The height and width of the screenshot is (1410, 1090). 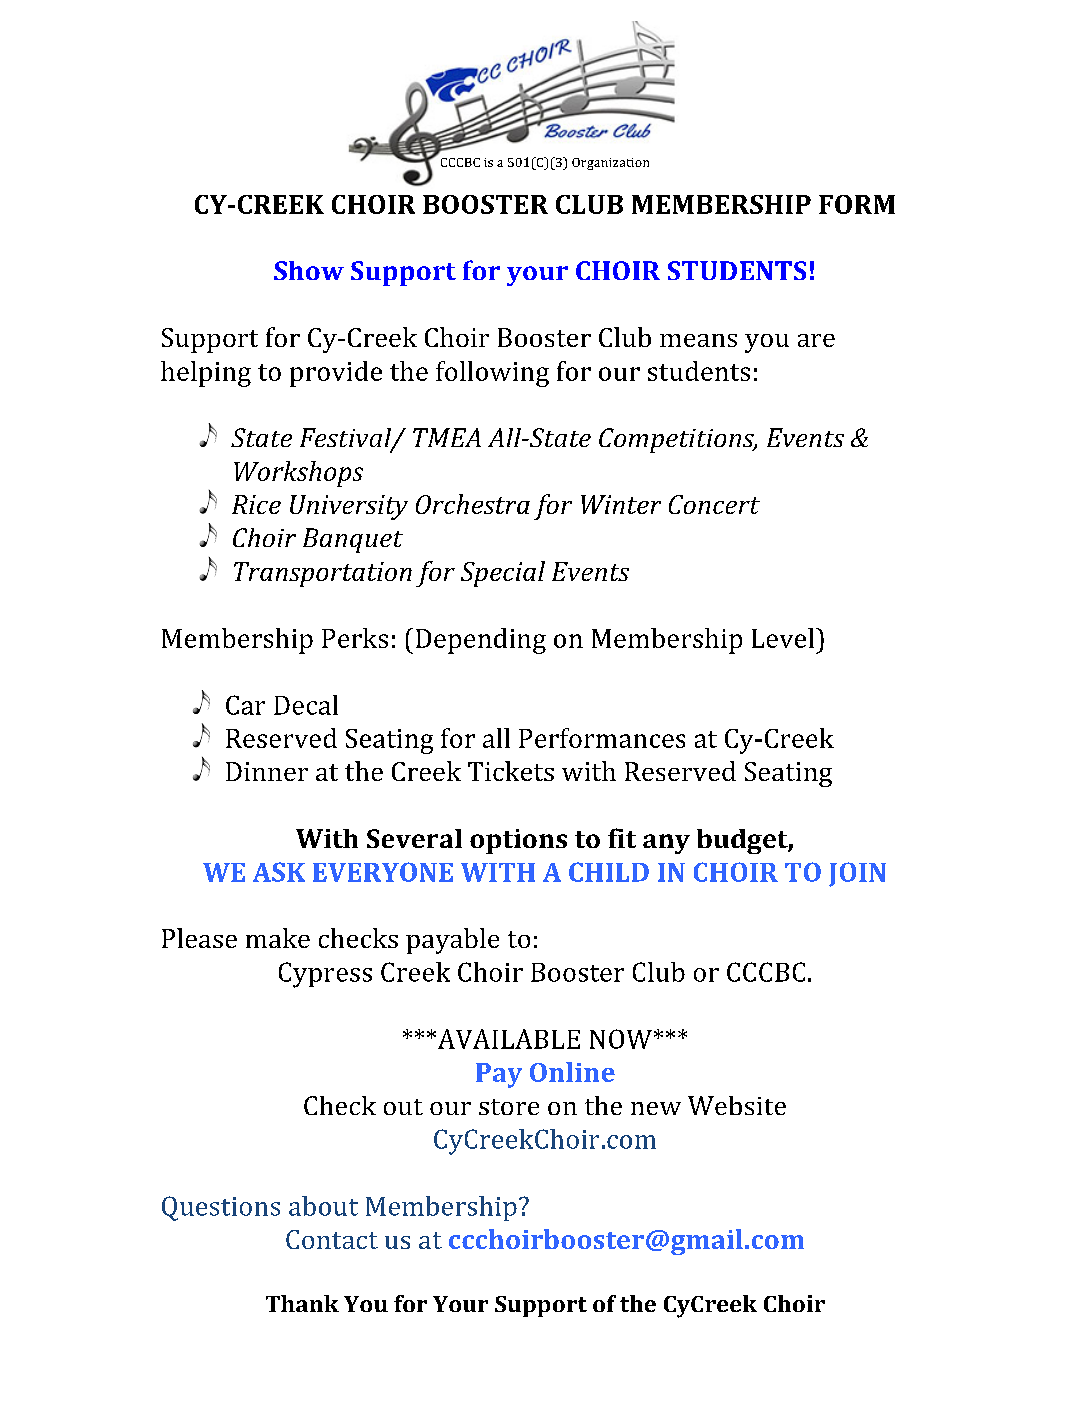 I want to click on Organization, so click(x=610, y=164).
